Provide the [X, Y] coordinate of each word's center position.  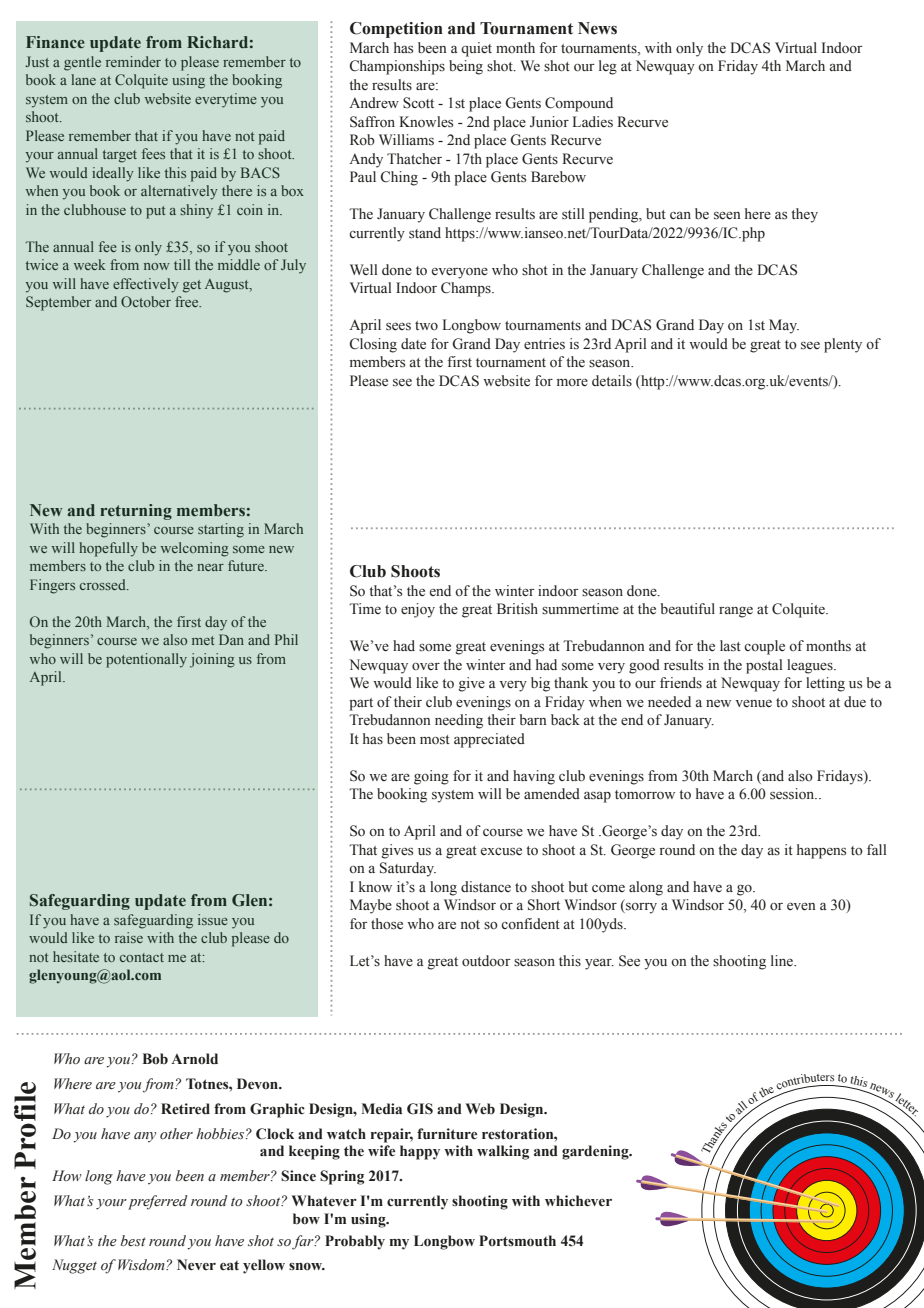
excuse [501, 852]
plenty [843, 345]
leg [608, 67]
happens [821, 851]
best [133, 1241]
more [572, 383]
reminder [133, 61]
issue [213, 919]
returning [136, 512]
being [466, 67]
